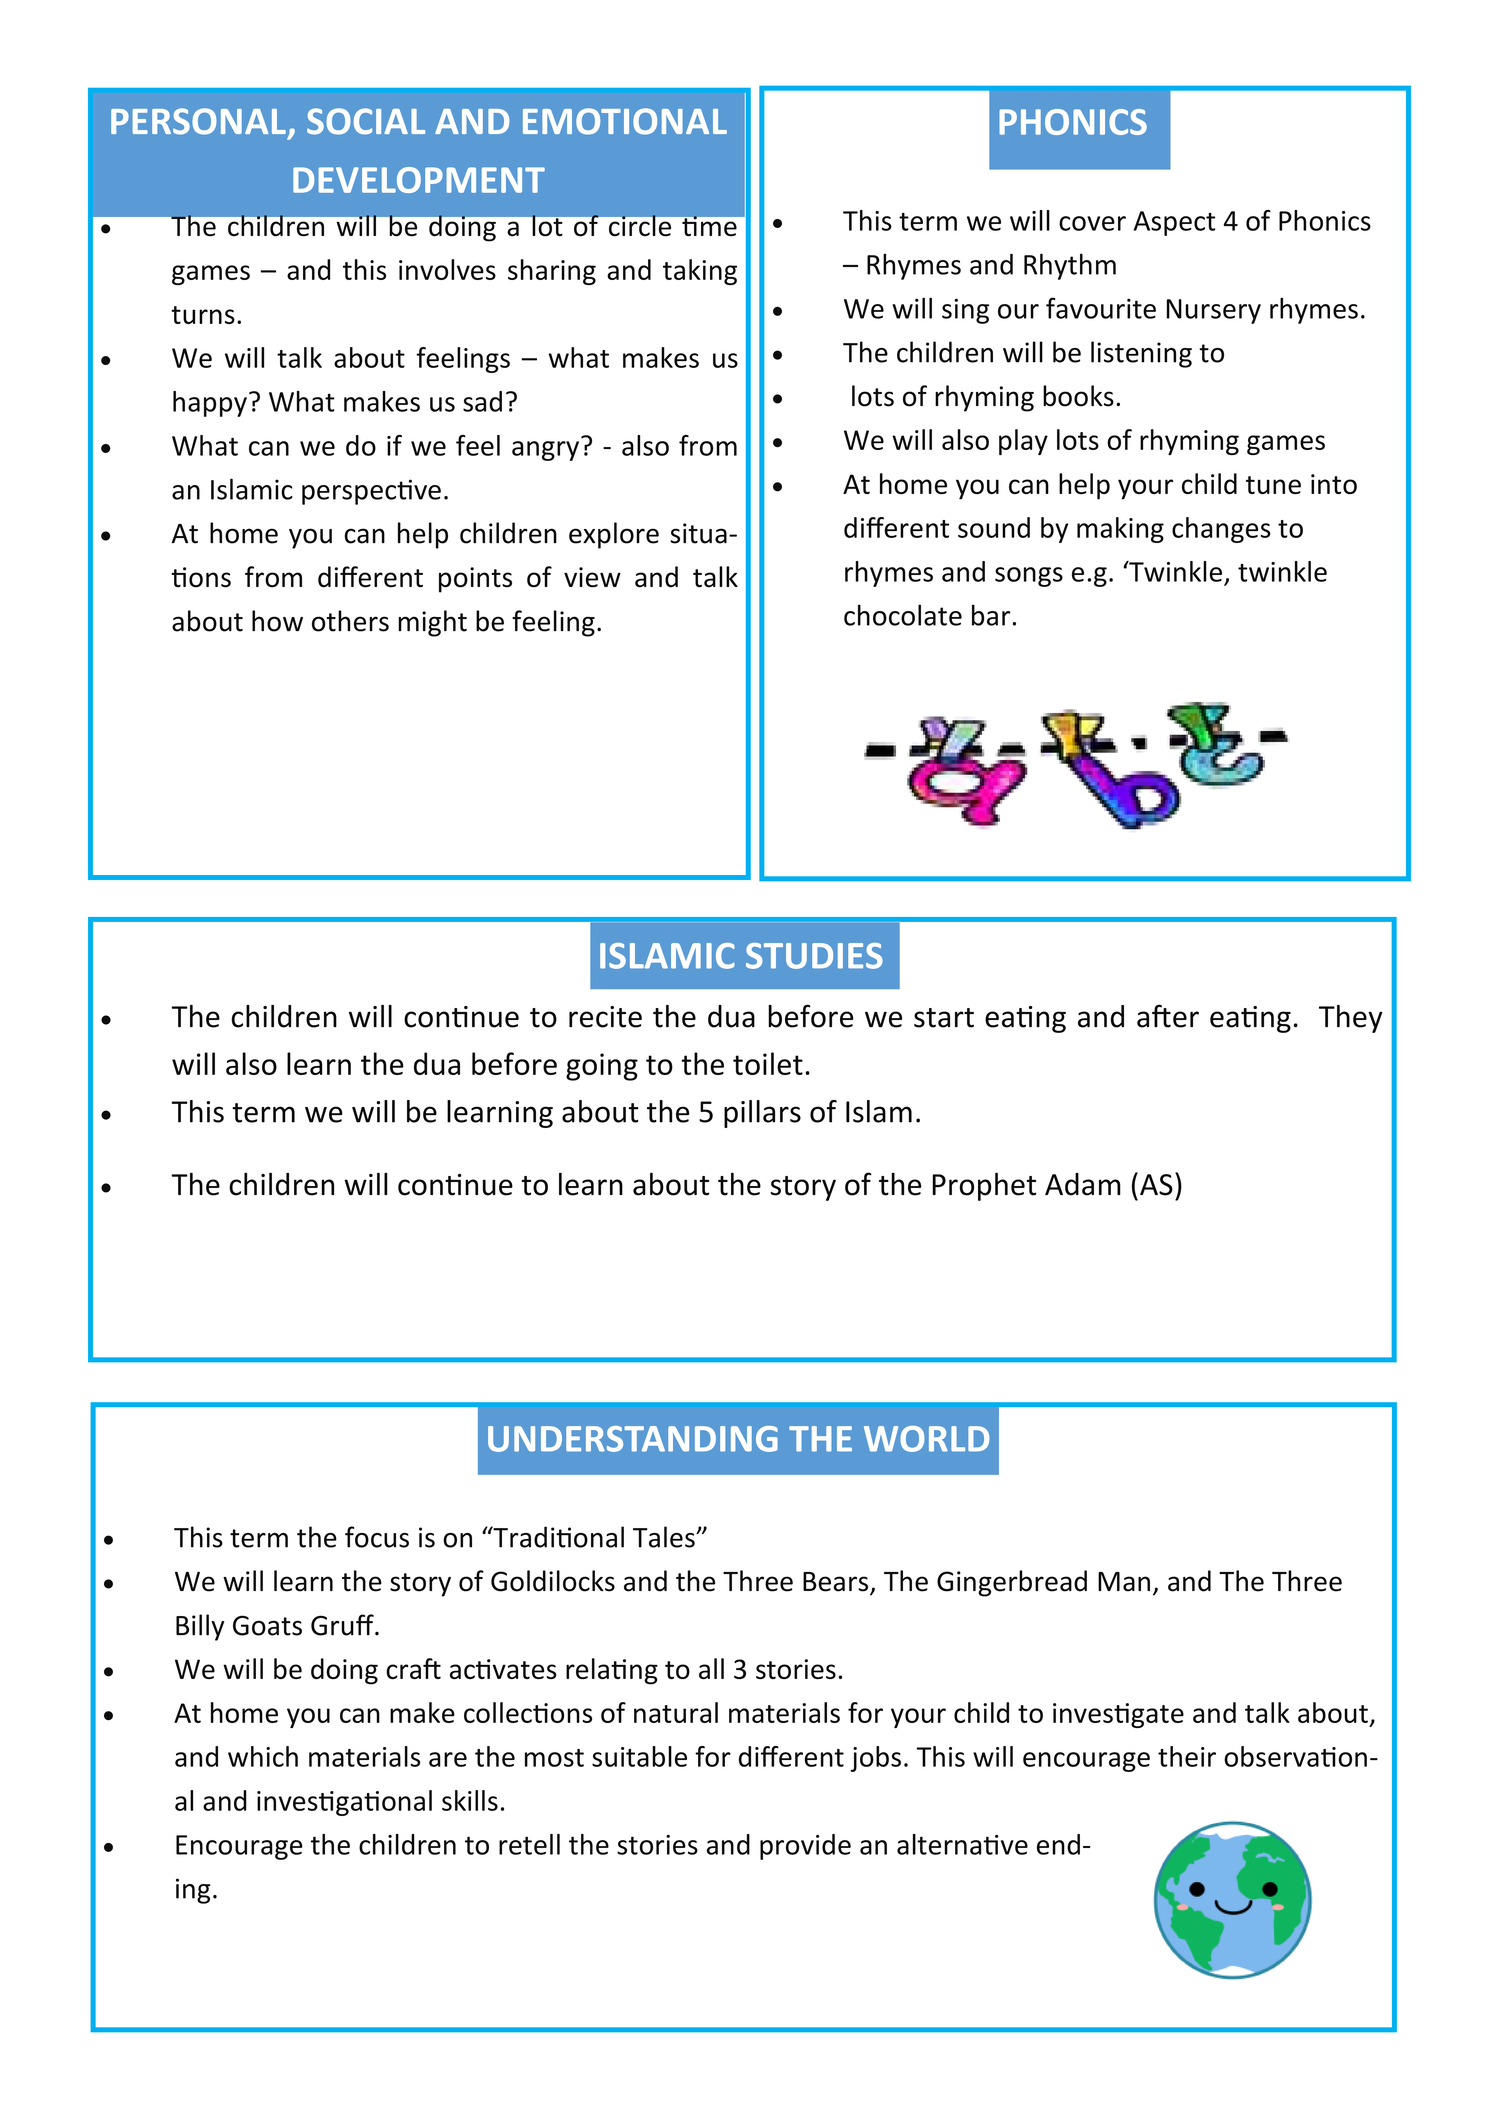 The height and width of the screenshot is (2119, 1498). What do you see at coordinates (1187, 1756) in the screenshot?
I see `their` at bounding box center [1187, 1756].
